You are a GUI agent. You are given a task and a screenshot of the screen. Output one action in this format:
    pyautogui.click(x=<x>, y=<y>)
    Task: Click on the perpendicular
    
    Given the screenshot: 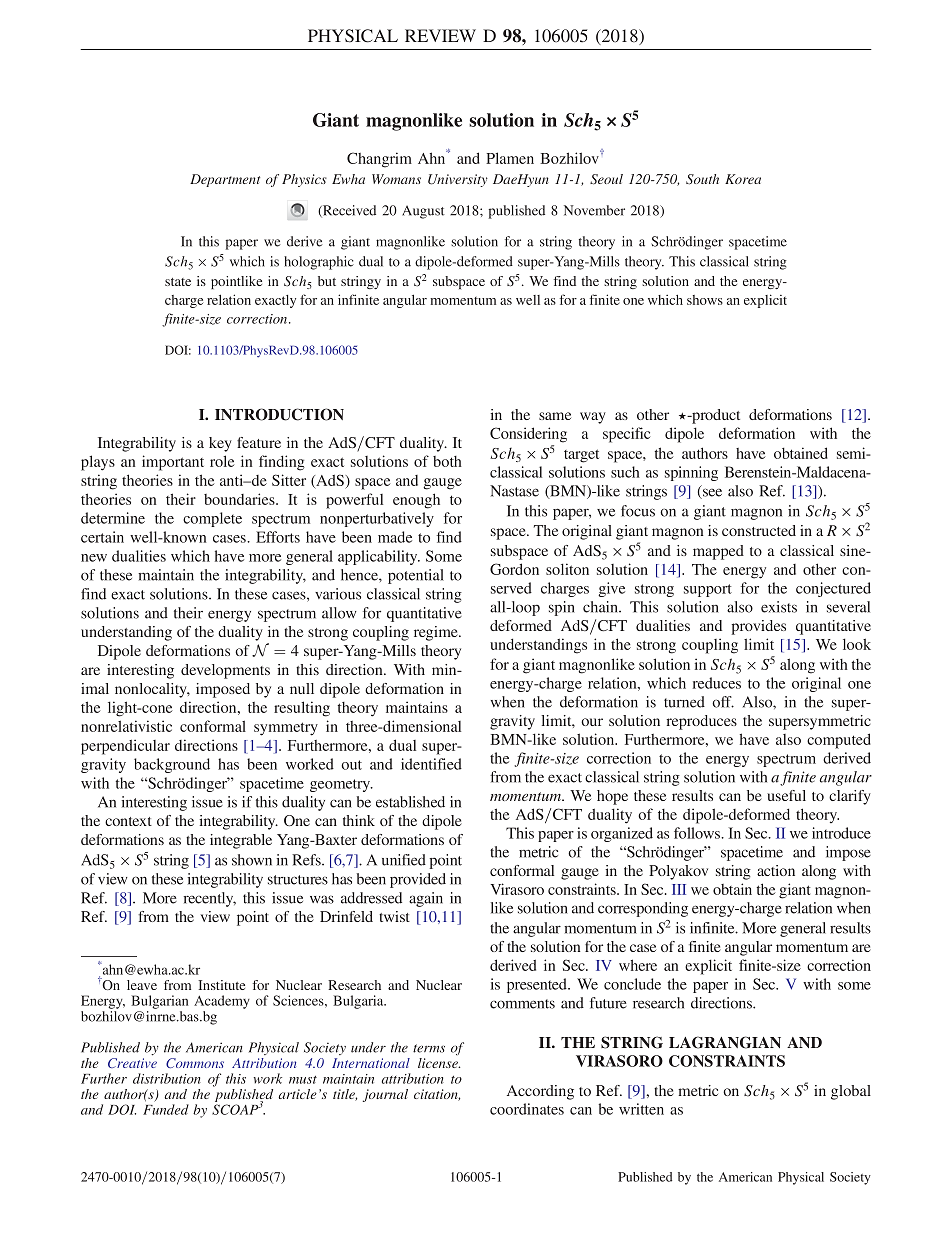 What is the action you would take?
    pyautogui.click(x=125, y=747)
